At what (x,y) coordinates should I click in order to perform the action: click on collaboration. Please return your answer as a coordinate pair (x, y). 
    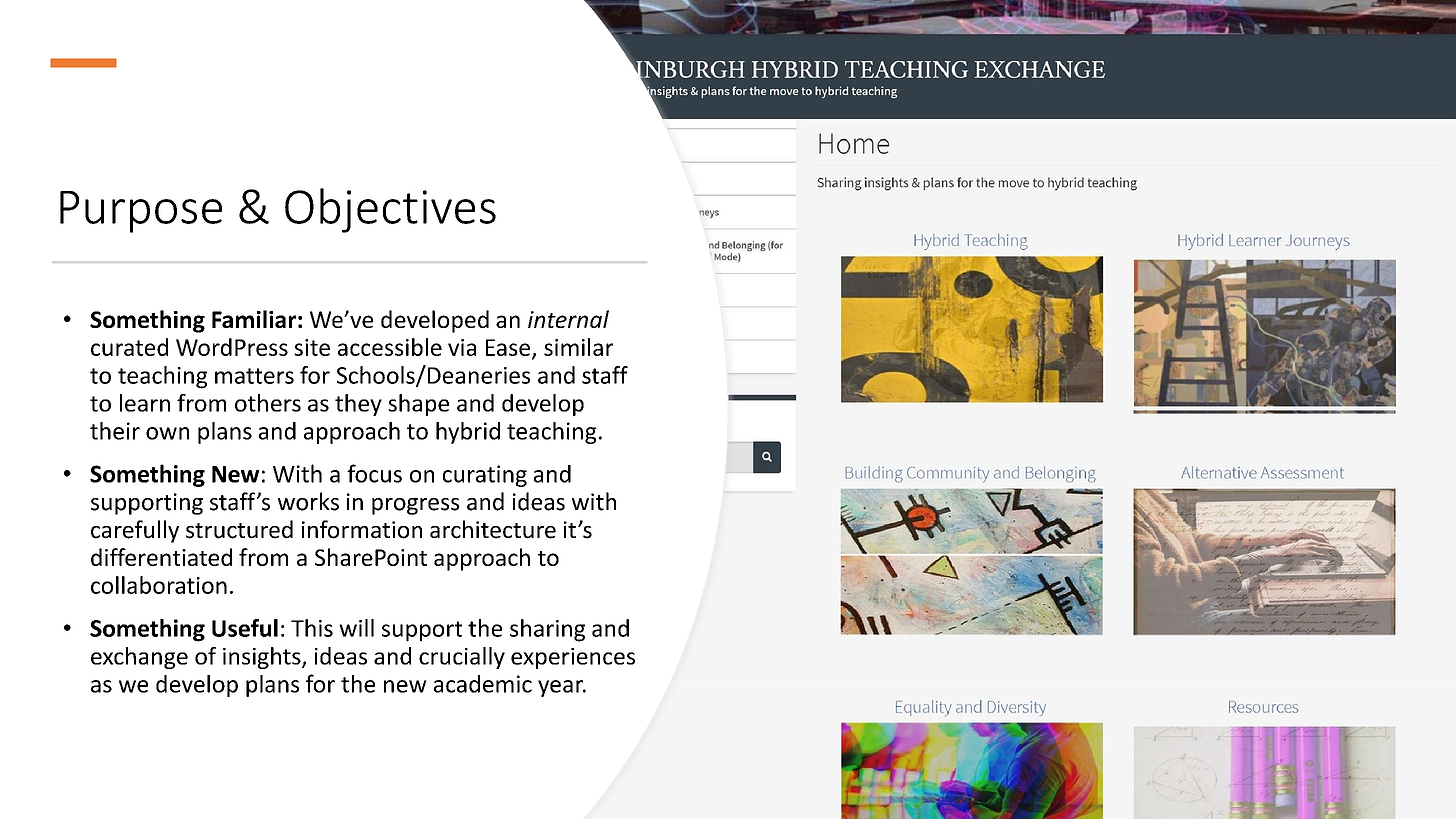
    Looking at the image, I should click on (159, 585).
